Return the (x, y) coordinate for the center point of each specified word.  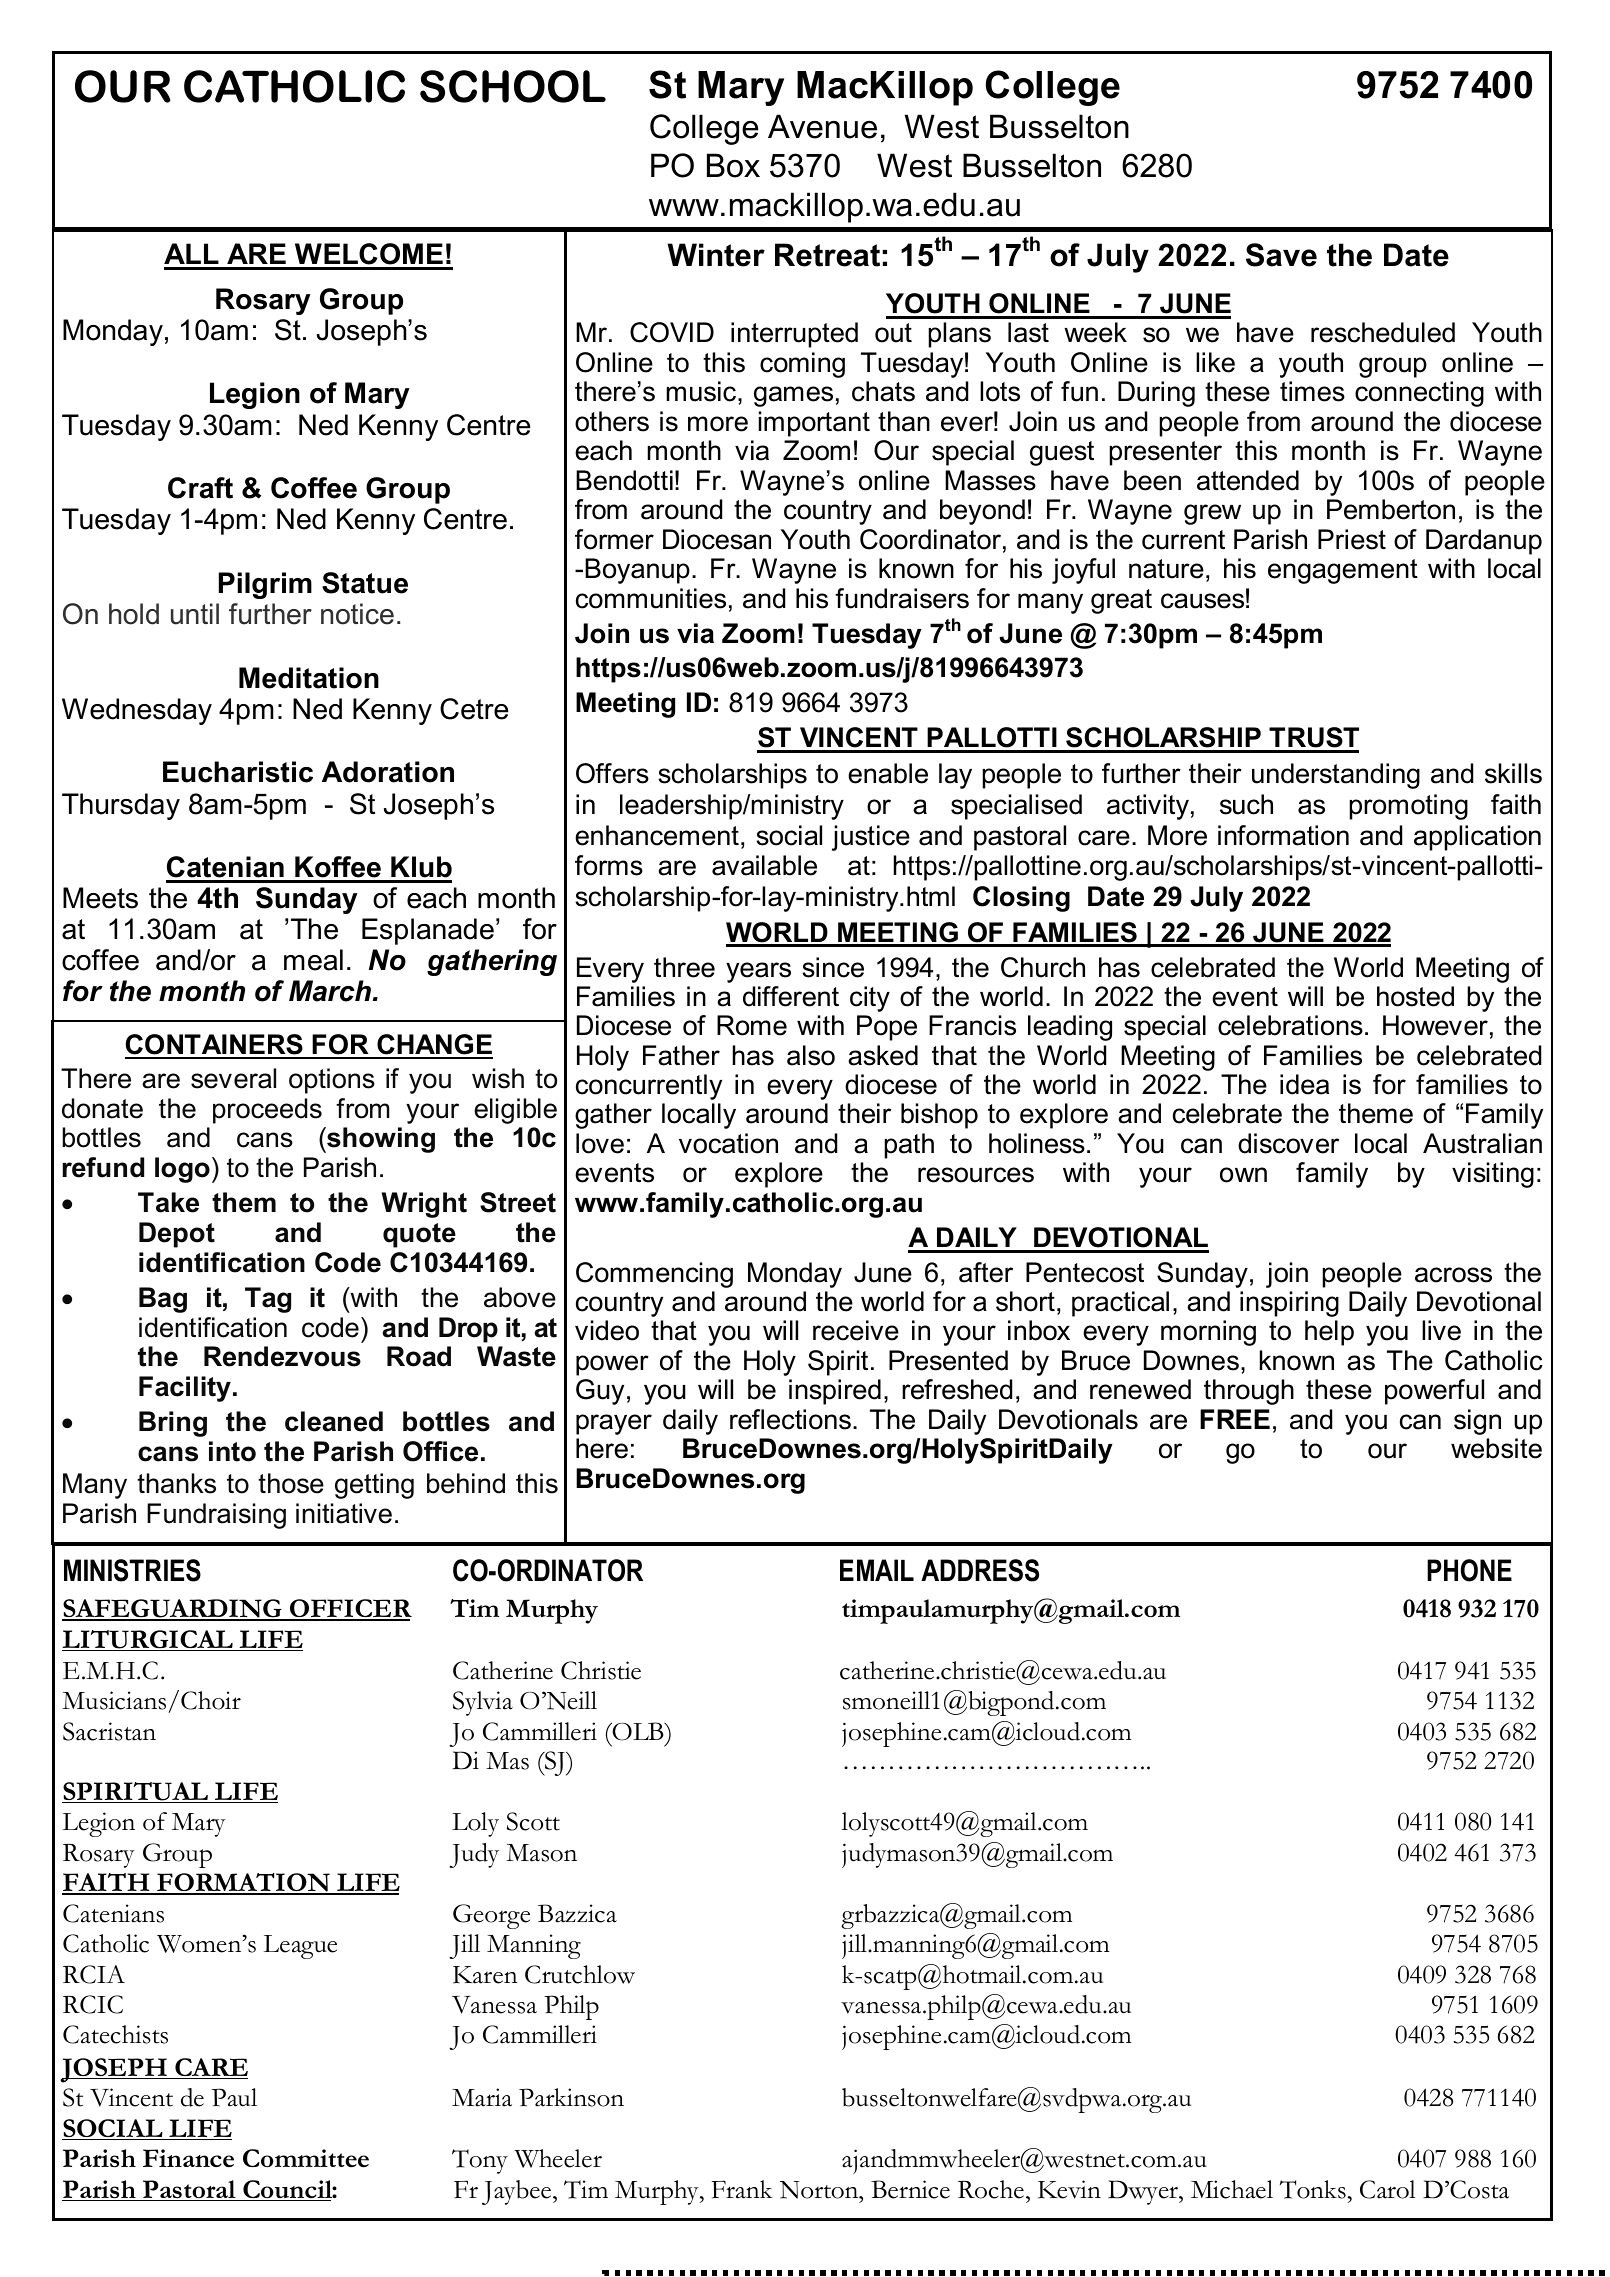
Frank (742, 2189)
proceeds (267, 1111)
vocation (728, 1143)
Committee (306, 2158)
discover (1288, 1143)
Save (1281, 255)
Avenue (822, 126)
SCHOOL (513, 86)
